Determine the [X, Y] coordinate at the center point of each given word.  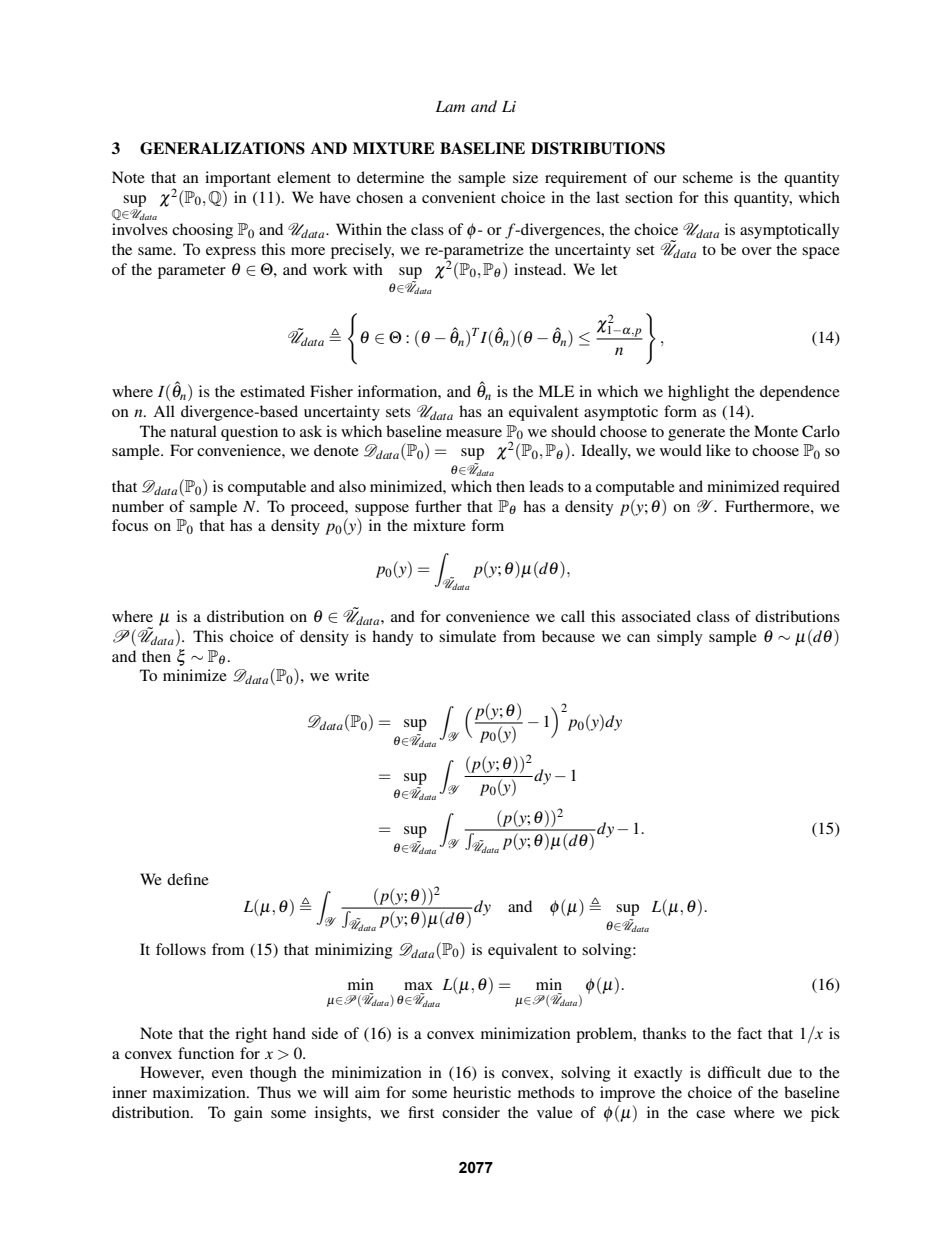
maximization [200, 1092]
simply [679, 638]
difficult [734, 1072]
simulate [467, 636]
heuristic [482, 1092]
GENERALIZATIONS [222, 148]
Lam [450, 106]
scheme [708, 177]
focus [130, 525]
